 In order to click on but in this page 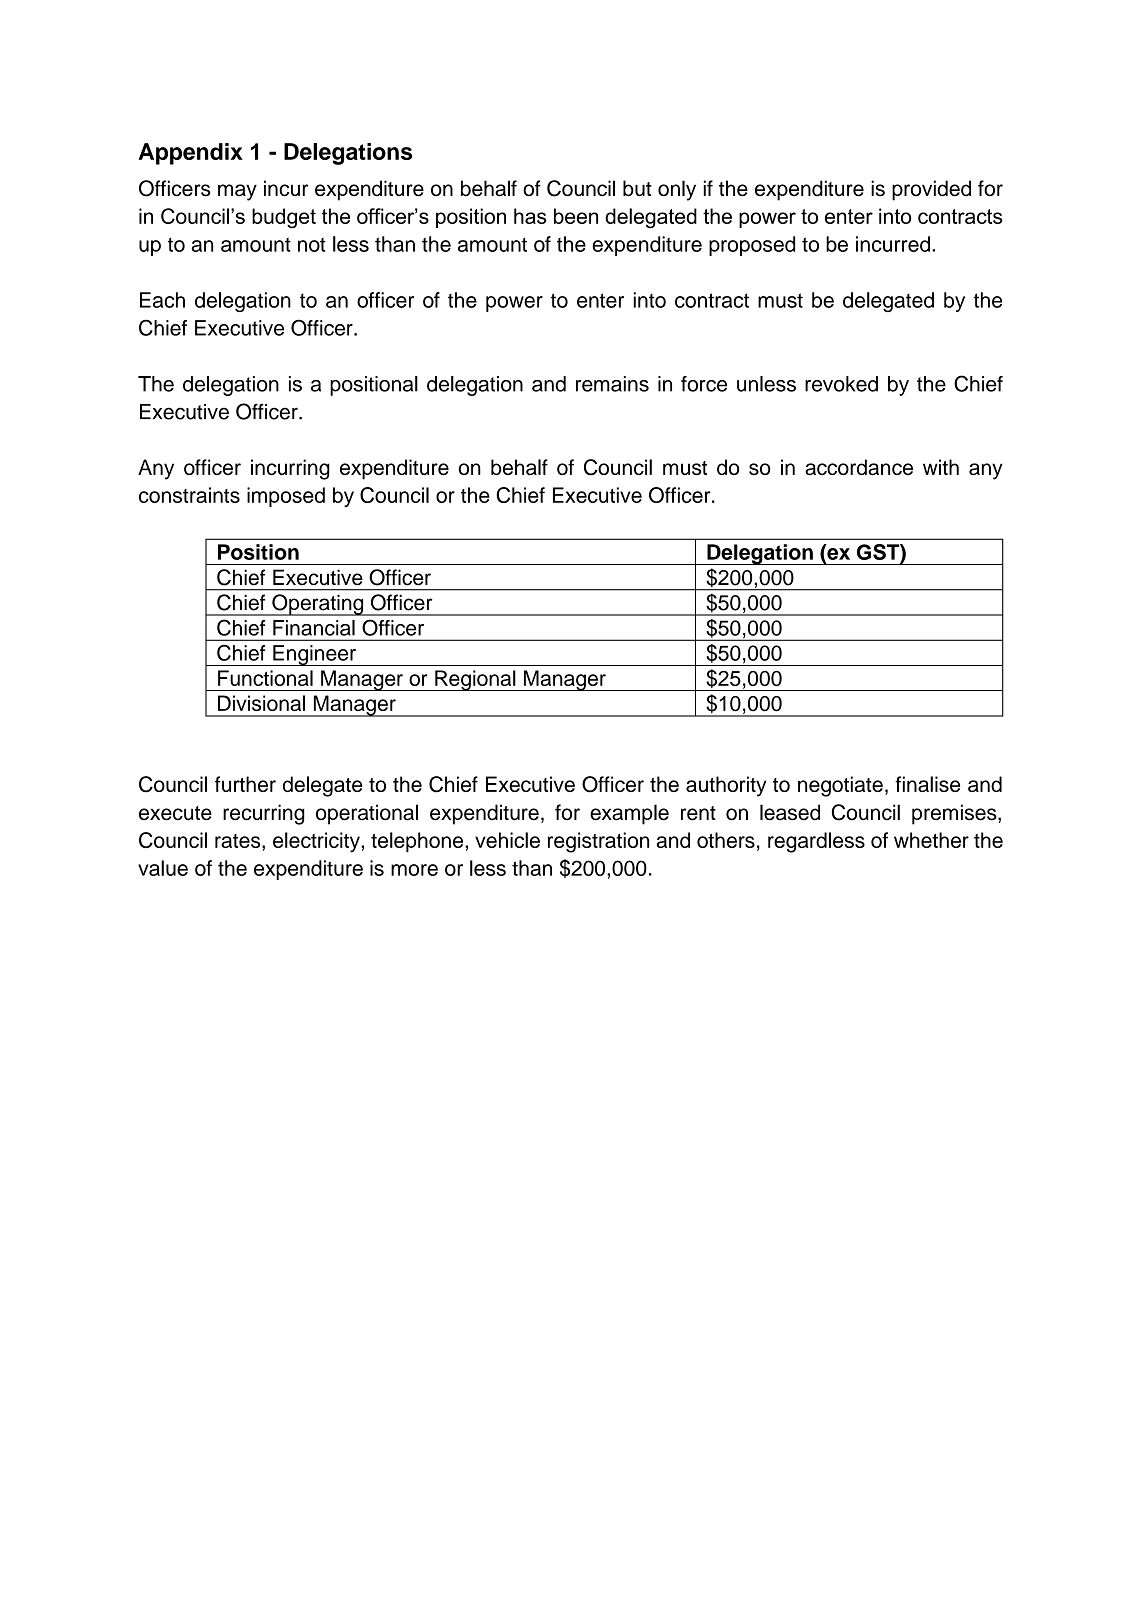, I will do `click(637, 188)`.
